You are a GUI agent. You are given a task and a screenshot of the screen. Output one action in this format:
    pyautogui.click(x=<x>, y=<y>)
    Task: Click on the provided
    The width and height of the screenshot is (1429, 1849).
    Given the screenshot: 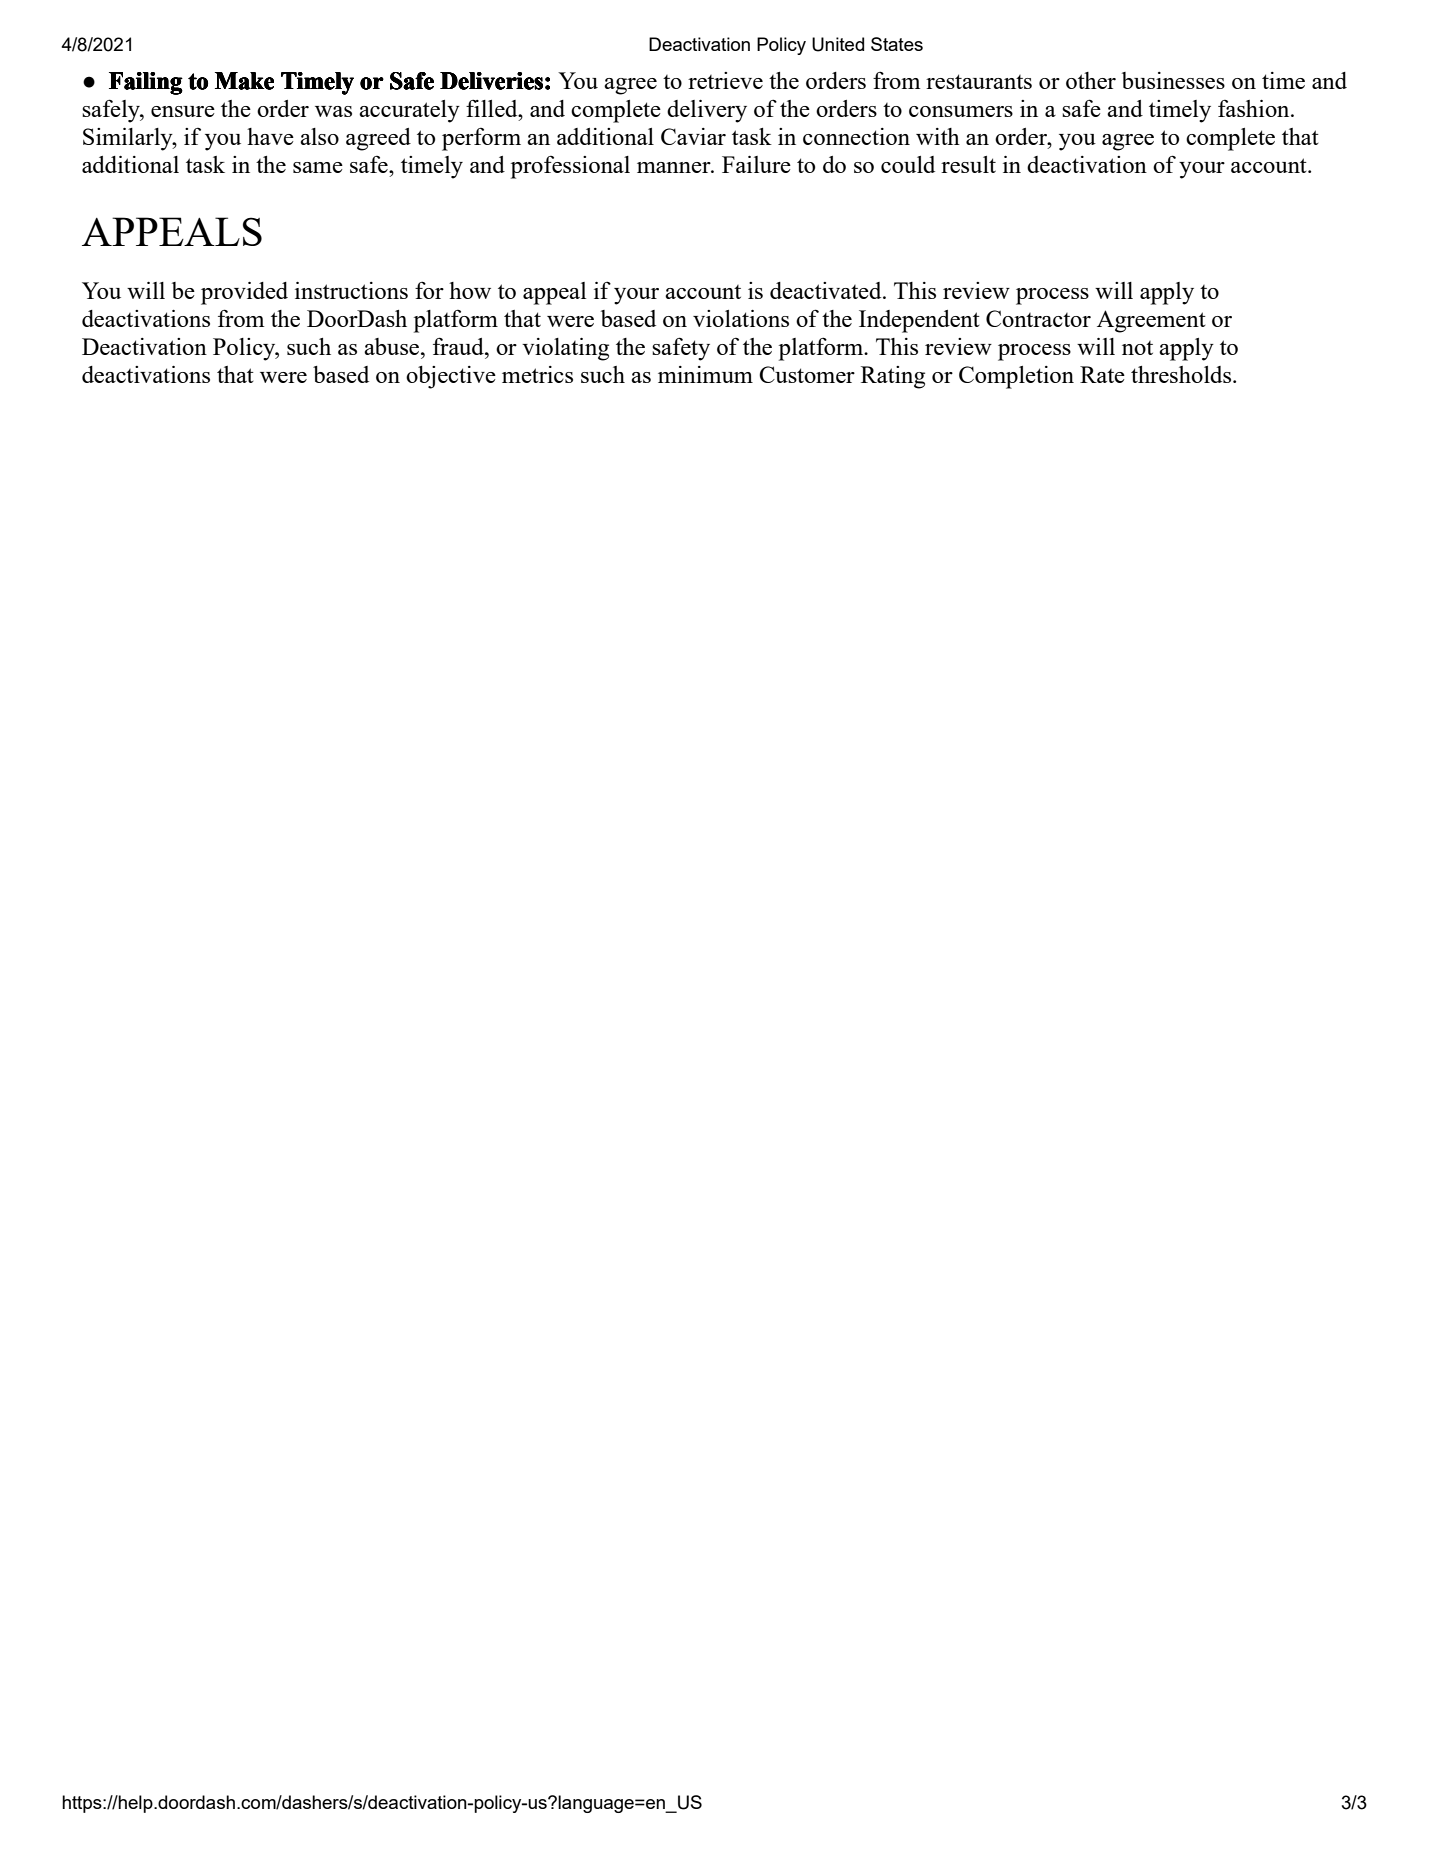 What is the action you would take?
    pyautogui.click(x=244, y=293)
